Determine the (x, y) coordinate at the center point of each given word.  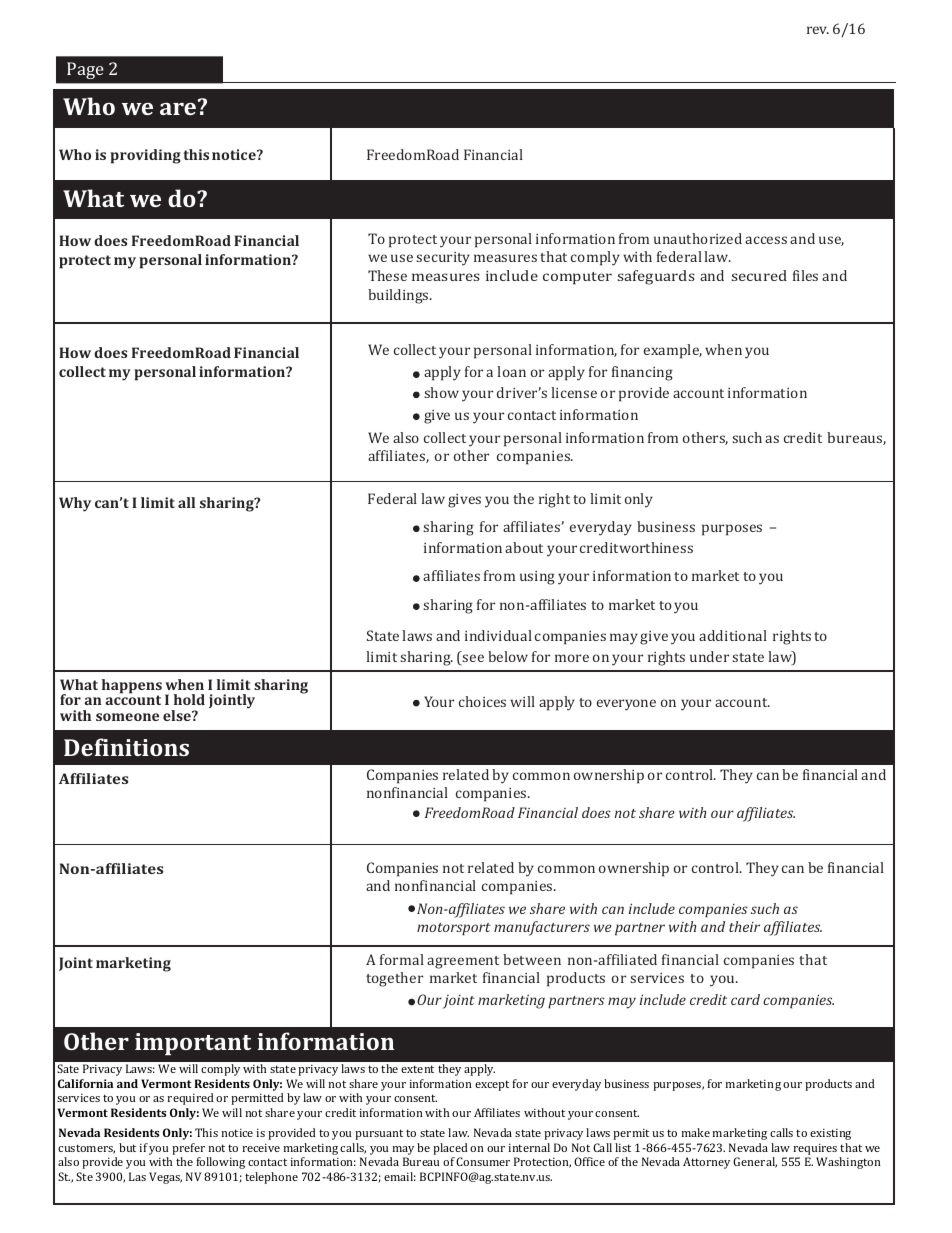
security (443, 259)
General (755, 1162)
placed (450, 1149)
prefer (188, 1149)
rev (818, 30)
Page (85, 70)
